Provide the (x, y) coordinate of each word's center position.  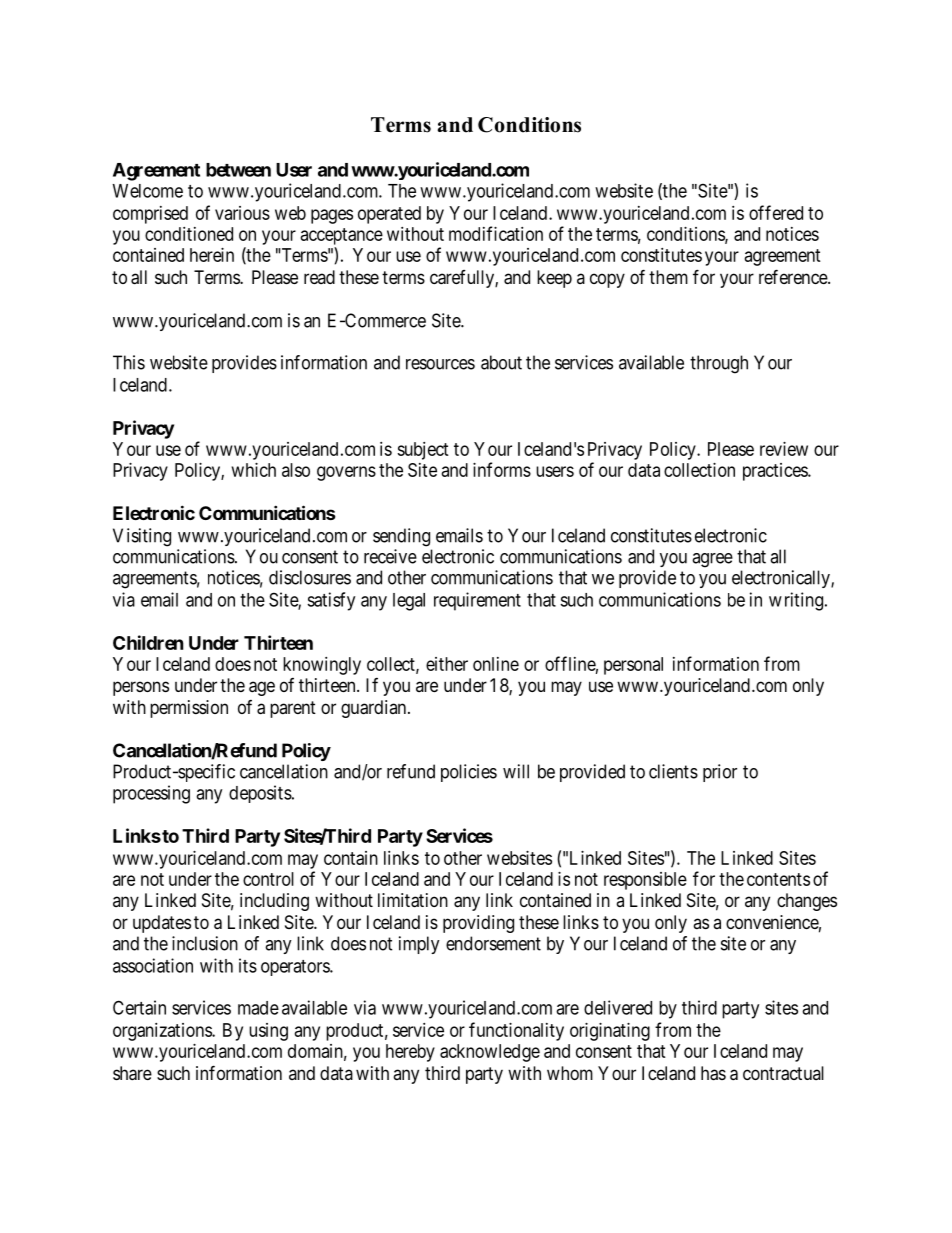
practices (776, 472)
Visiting (142, 537)
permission (189, 709)
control (268, 879)
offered (776, 212)
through (719, 364)
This (129, 362)
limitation (413, 900)
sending (401, 537)
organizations (163, 1032)
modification (496, 233)
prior (720, 773)
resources (440, 364)
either (447, 664)
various (242, 213)
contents (778, 879)
